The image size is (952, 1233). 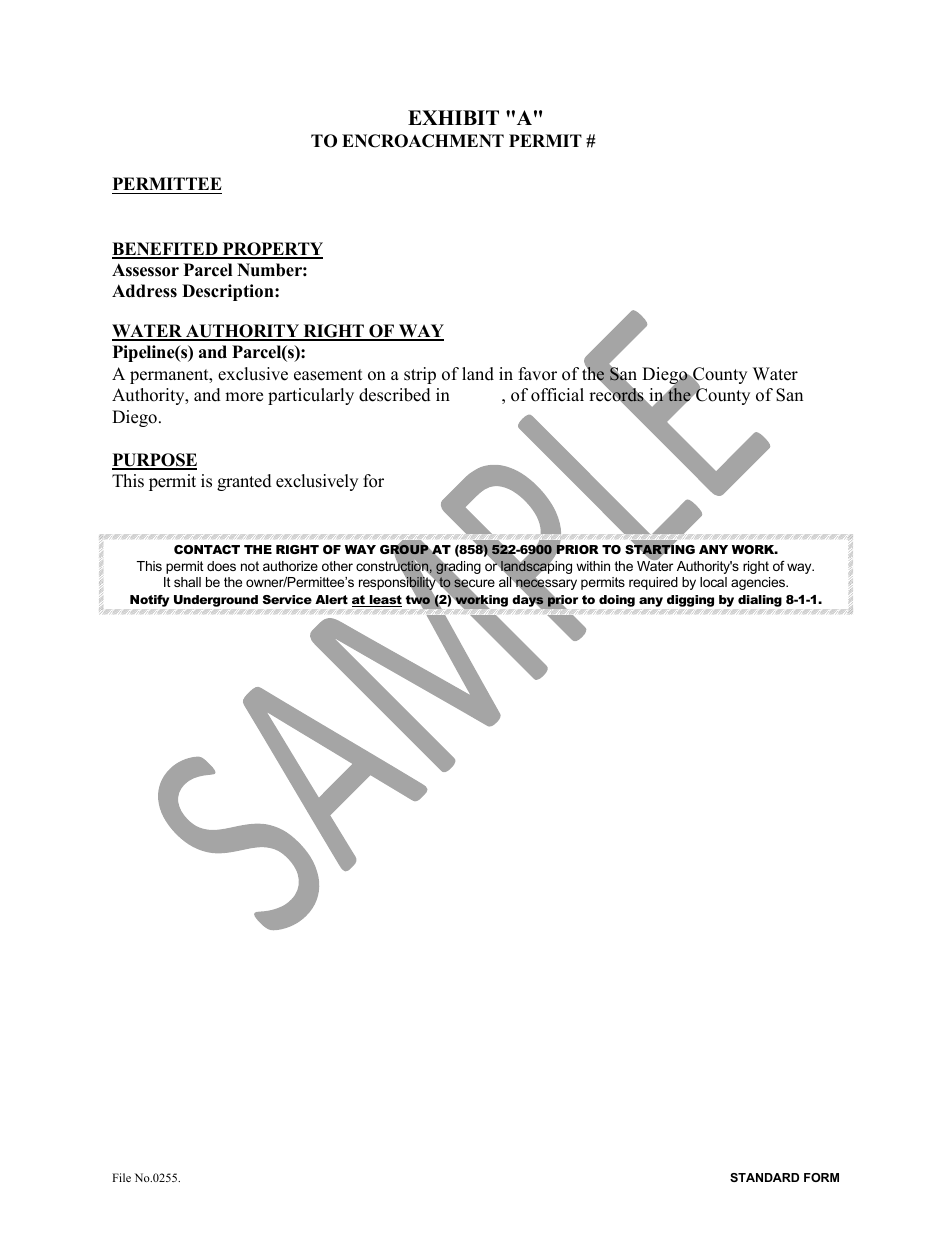 What do you see at coordinates (121, 1177) in the image?
I see `File` at bounding box center [121, 1177].
